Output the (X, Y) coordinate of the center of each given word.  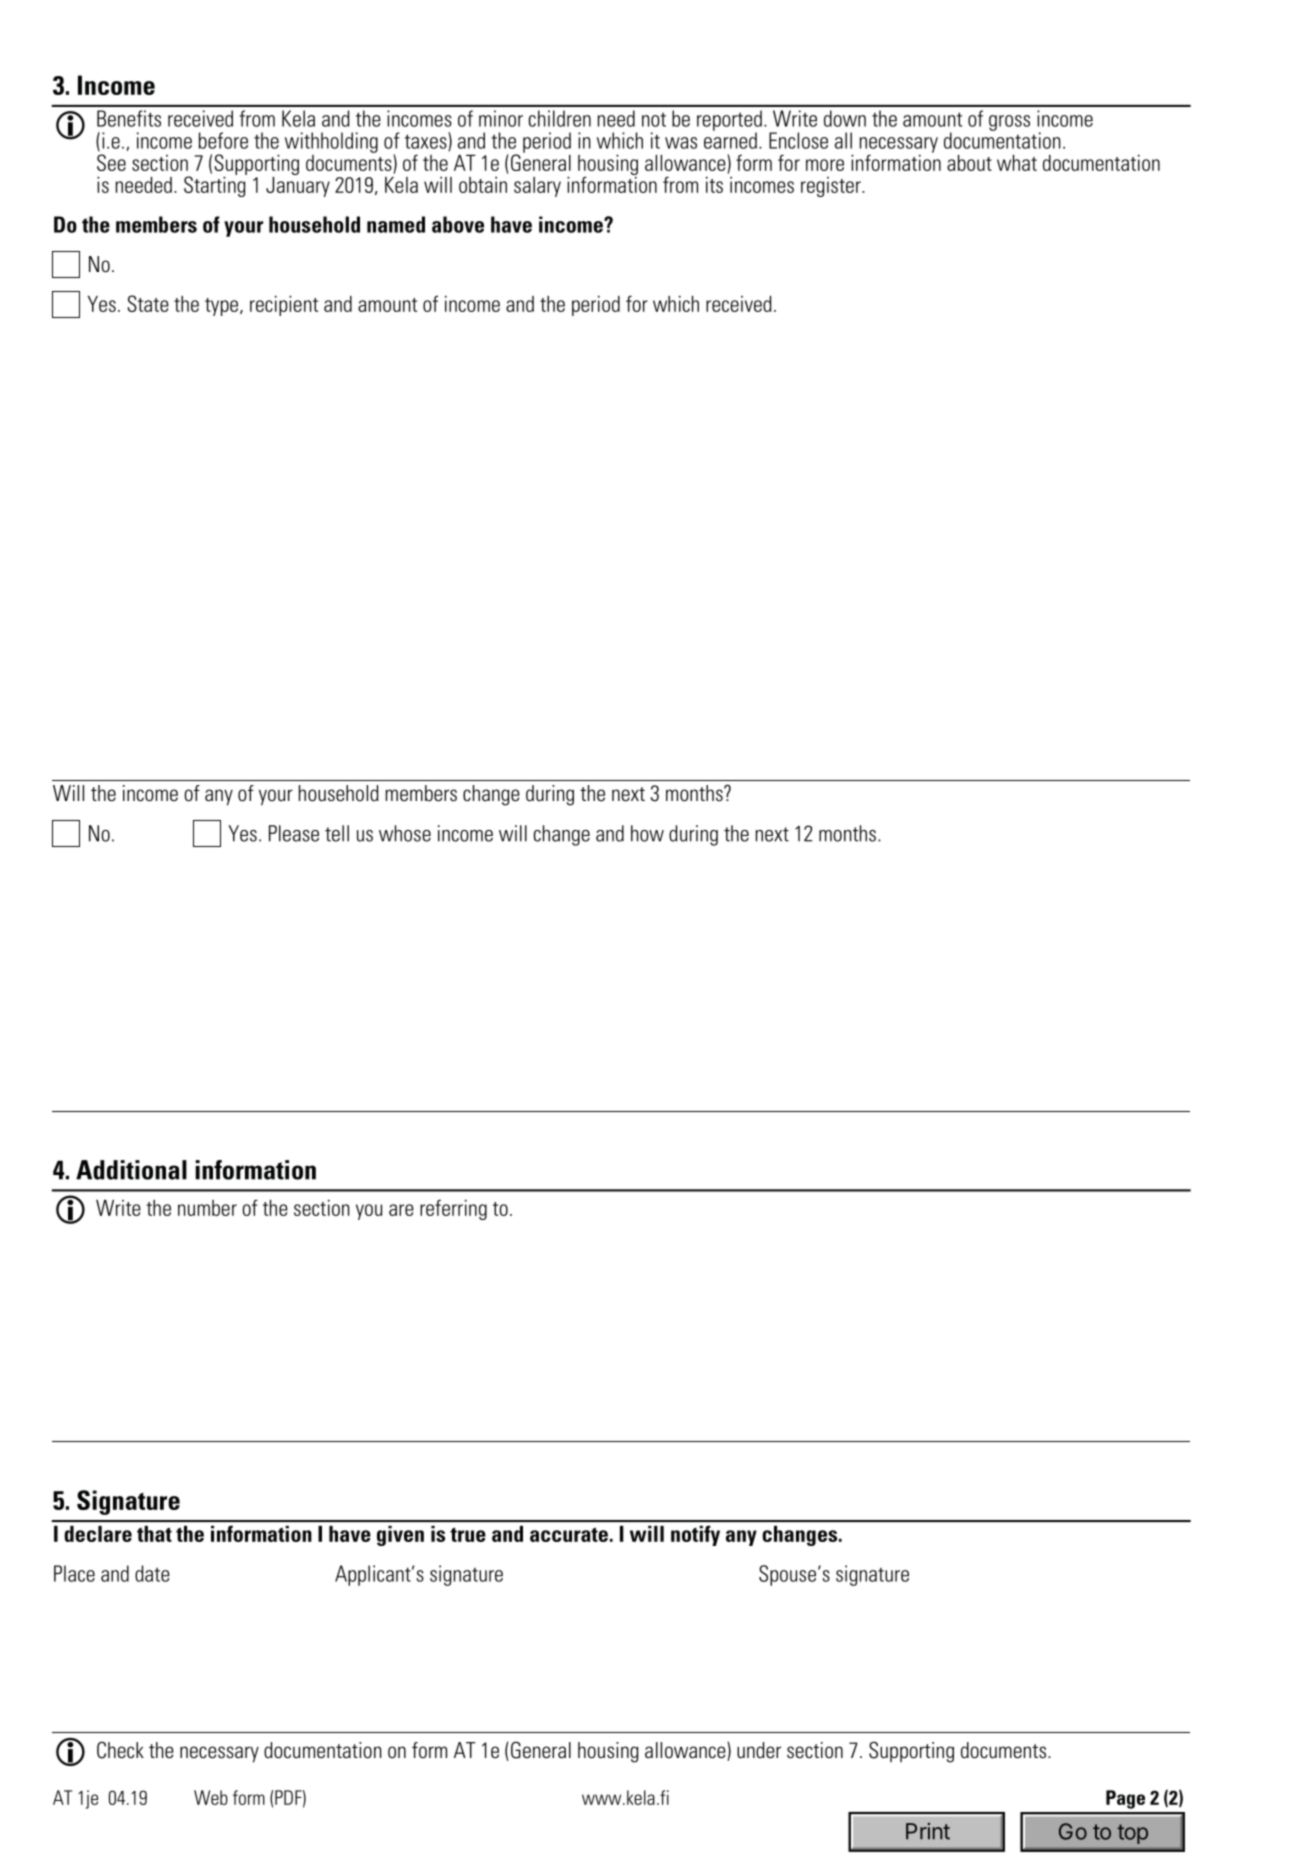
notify (695, 1535)
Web (211, 1797)
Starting (215, 185)
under (759, 1750)
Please (294, 833)
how (647, 833)
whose (405, 833)
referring (453, 1209)
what (1017, 163)
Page (1125, 1799)
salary (537, 187)
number (207, 1208)
